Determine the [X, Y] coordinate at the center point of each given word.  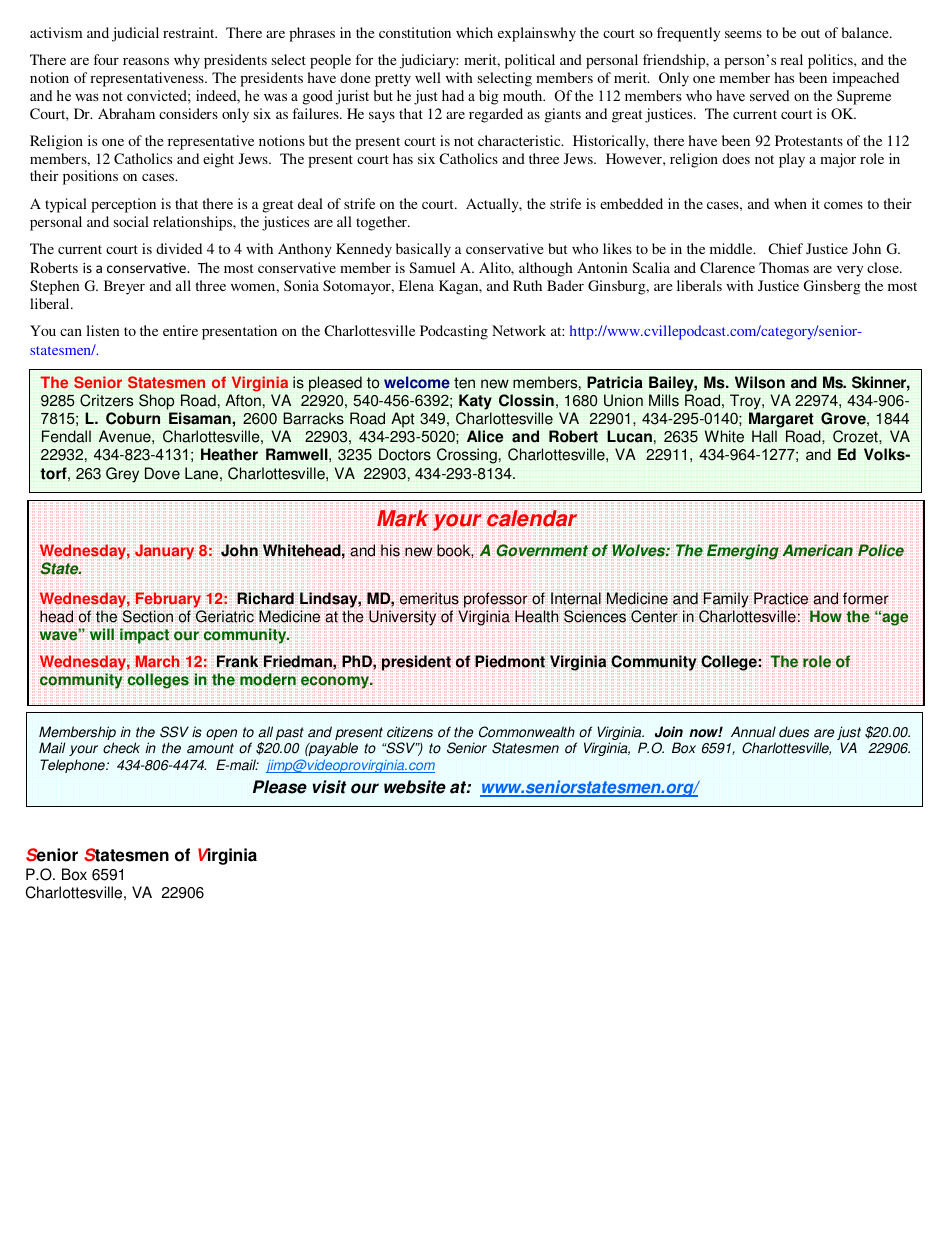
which [474, 32]
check [121, 748]
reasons [146, 61]
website [415, 787]
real [791, 59]
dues [794, 732]
